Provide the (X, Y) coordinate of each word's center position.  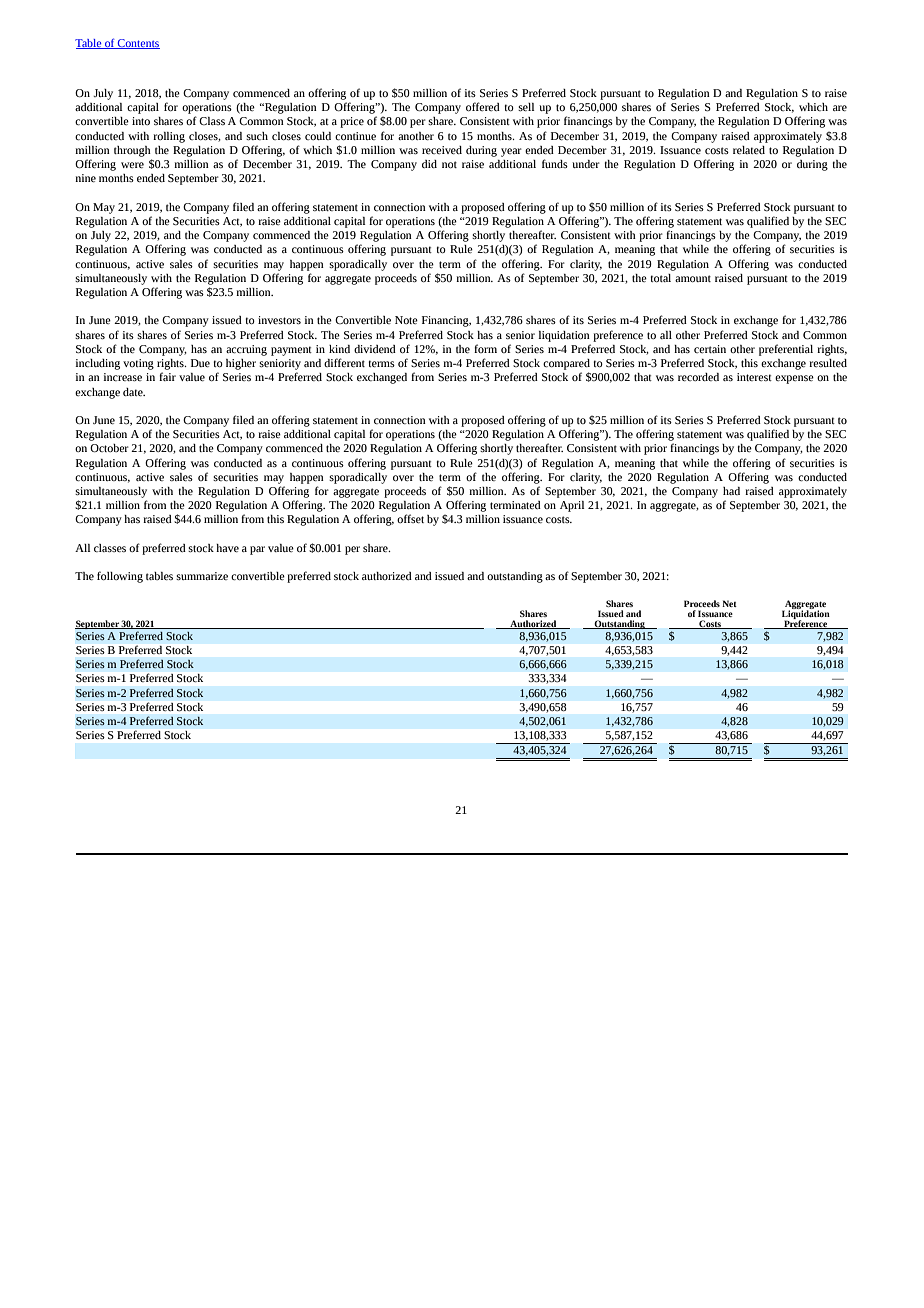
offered (483, 106)
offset (410, 518)
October (109, 448)
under (586, 164)
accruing (246, 350)
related (749, 150)
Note (406, 320)
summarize (202, 576)
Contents (138, 44)
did (429, 164)
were (132, 165)
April (572, 506)
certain (710, 349)
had (731, 491)
